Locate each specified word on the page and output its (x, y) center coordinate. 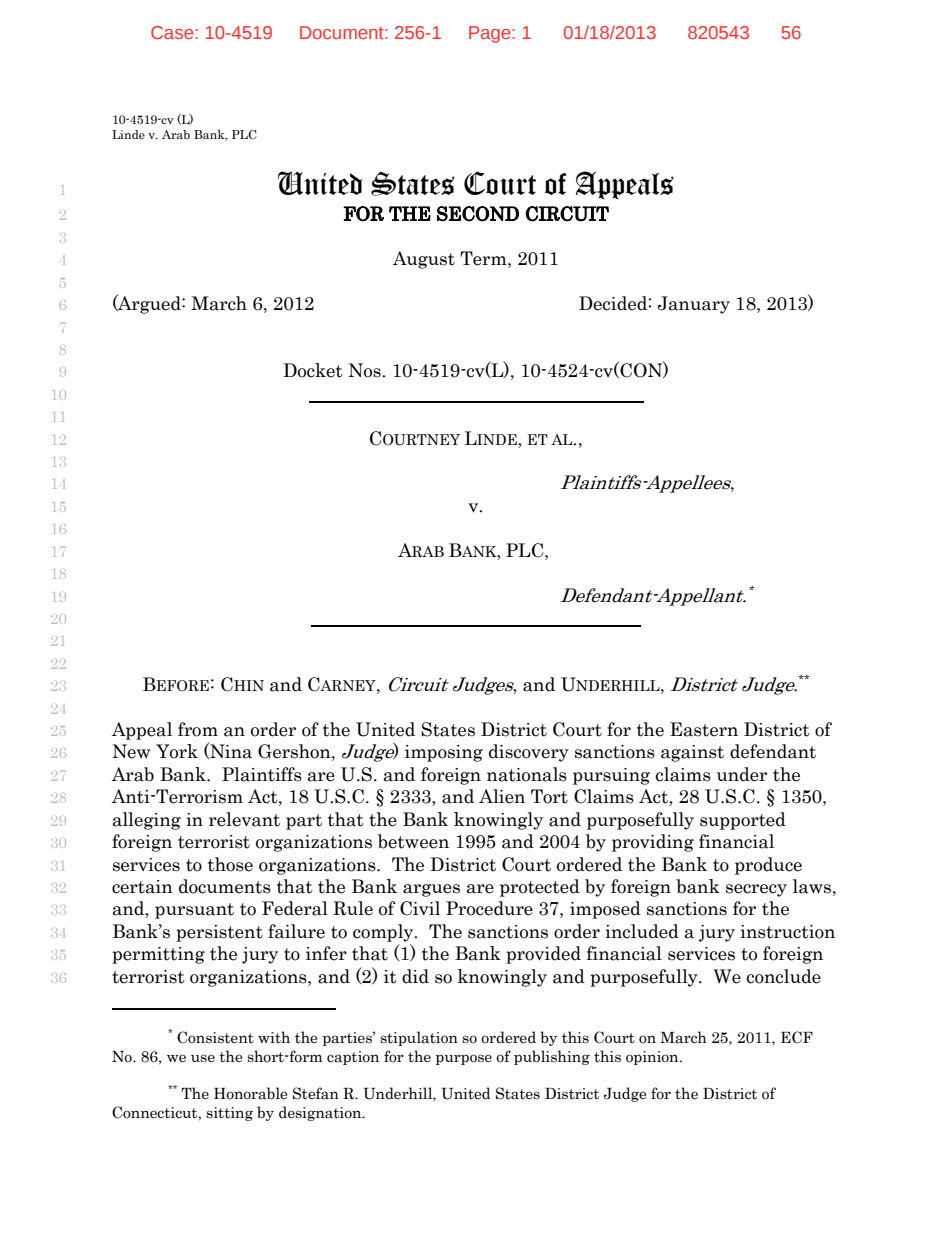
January (694, 305)
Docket (313, 370)
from (198, 729)
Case (173, 32)
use (203, 1058)
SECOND (478, 214)
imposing (444, 753)
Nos (365, 370)
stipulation (419, 1038)
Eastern (704, 729)
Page (491, 34)
